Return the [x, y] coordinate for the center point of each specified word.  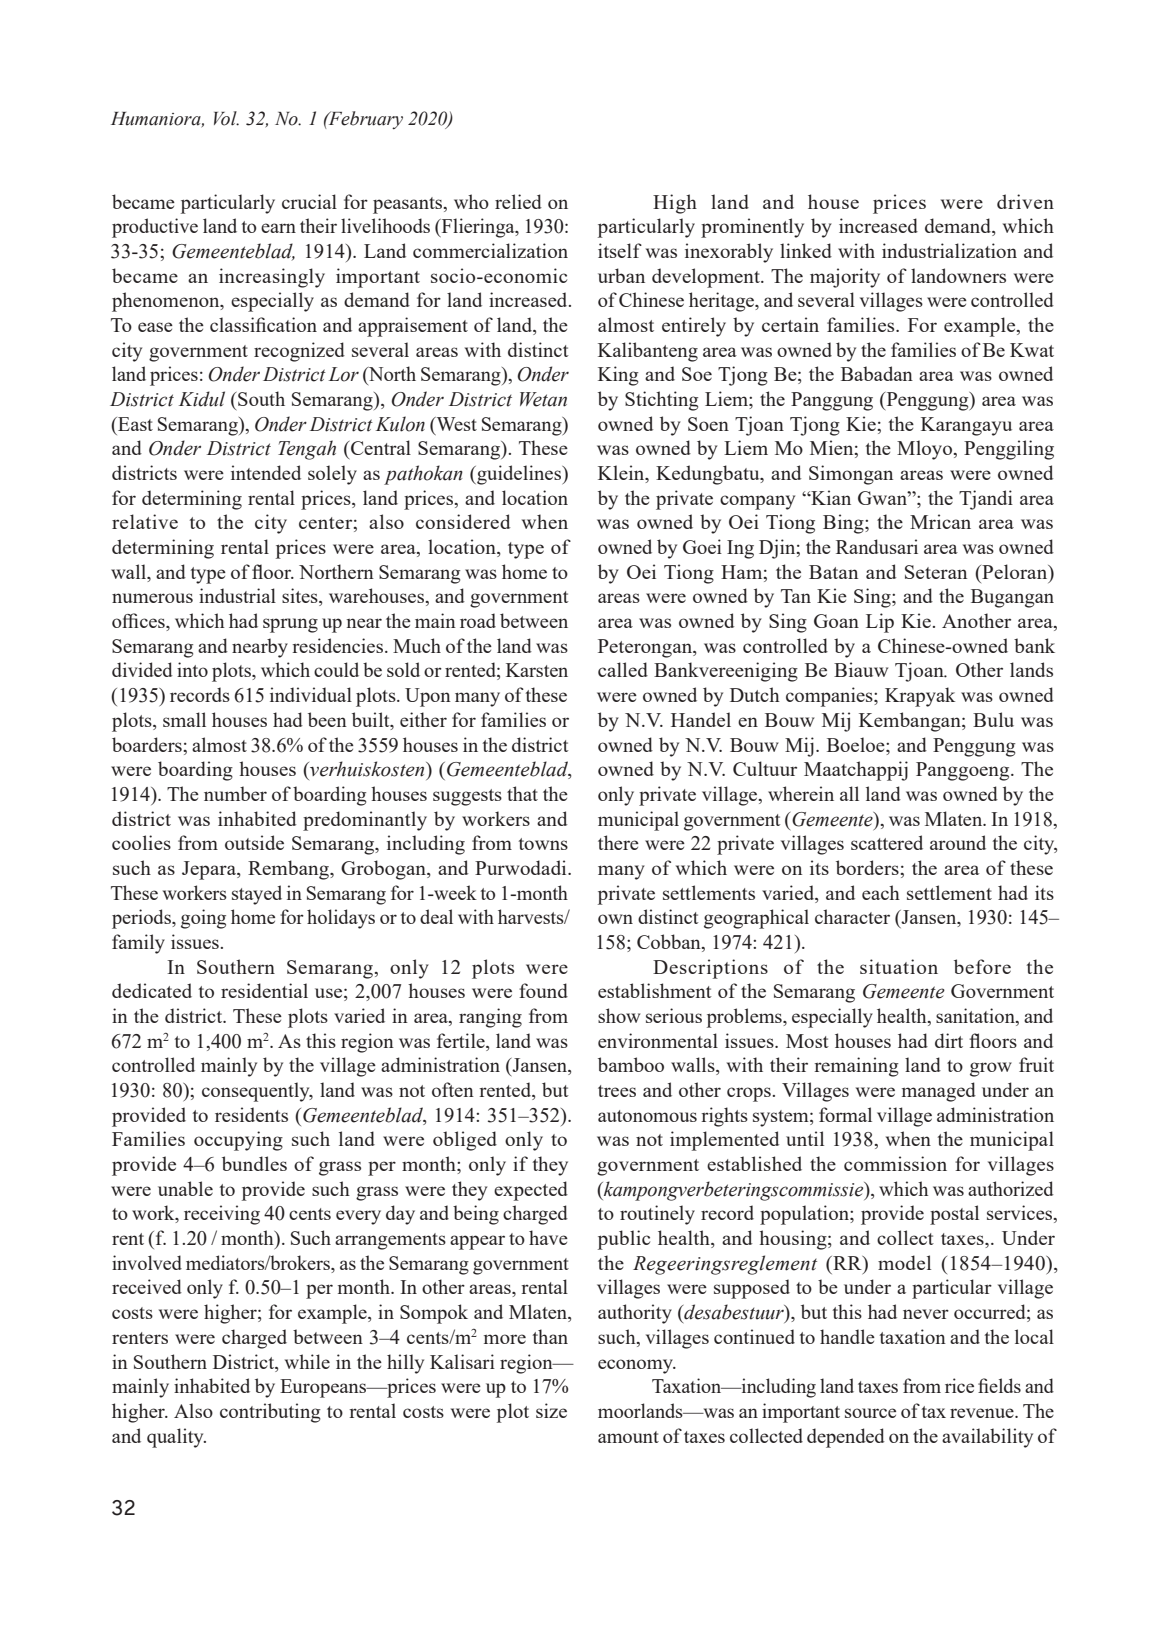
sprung [290, 625]
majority [845, 278]
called [623, 669]
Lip [880, 623]
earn [278, 228]
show [619, 1015]
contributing [270, 1413]
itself [620, 250]
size [551, 1410]
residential [264, 990]
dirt [949, 1040]
